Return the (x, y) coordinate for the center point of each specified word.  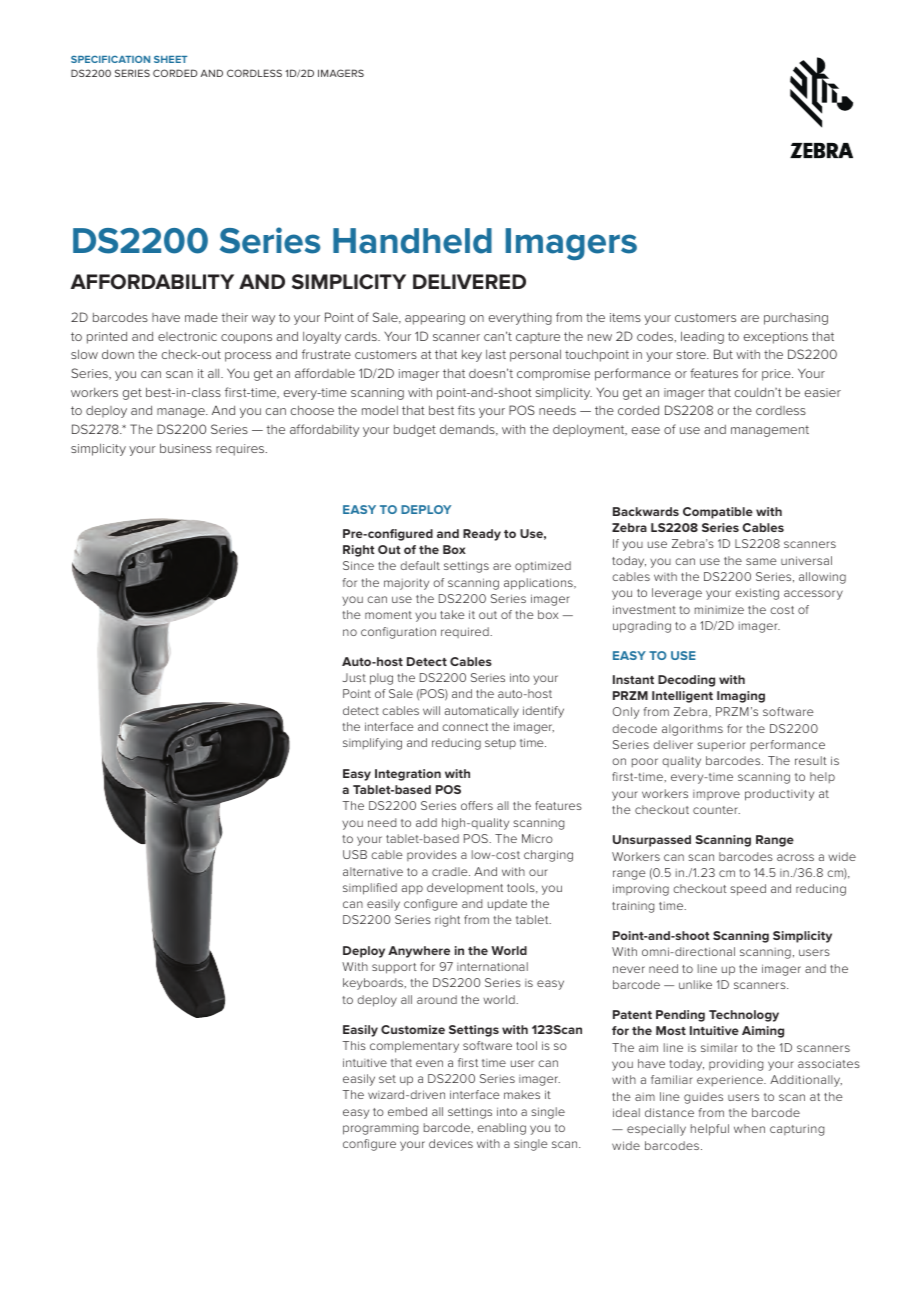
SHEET (170, 59)
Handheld (412, 241)
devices (451, 1143)
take (452, 614)
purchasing (796, 319)
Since (358, 565)
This (354, 1045)
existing (757, 594)
